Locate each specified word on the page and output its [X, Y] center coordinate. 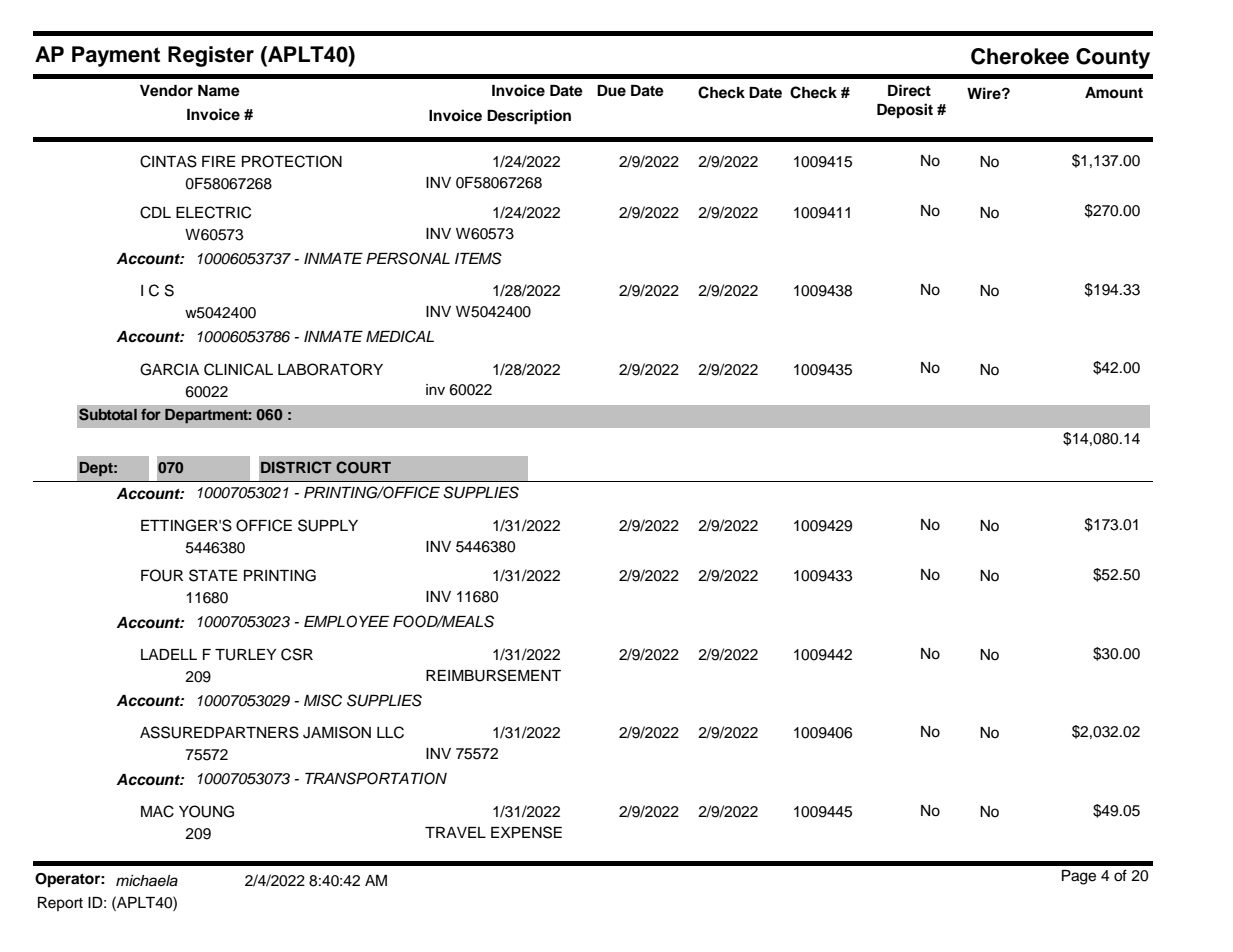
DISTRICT [296, 467]
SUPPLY [328, 525]
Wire [985, 93]
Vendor [166, 91]
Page [1079, 877]
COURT [363, 467]
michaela [147, 881]
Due [611, 90]
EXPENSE [526, 832]
